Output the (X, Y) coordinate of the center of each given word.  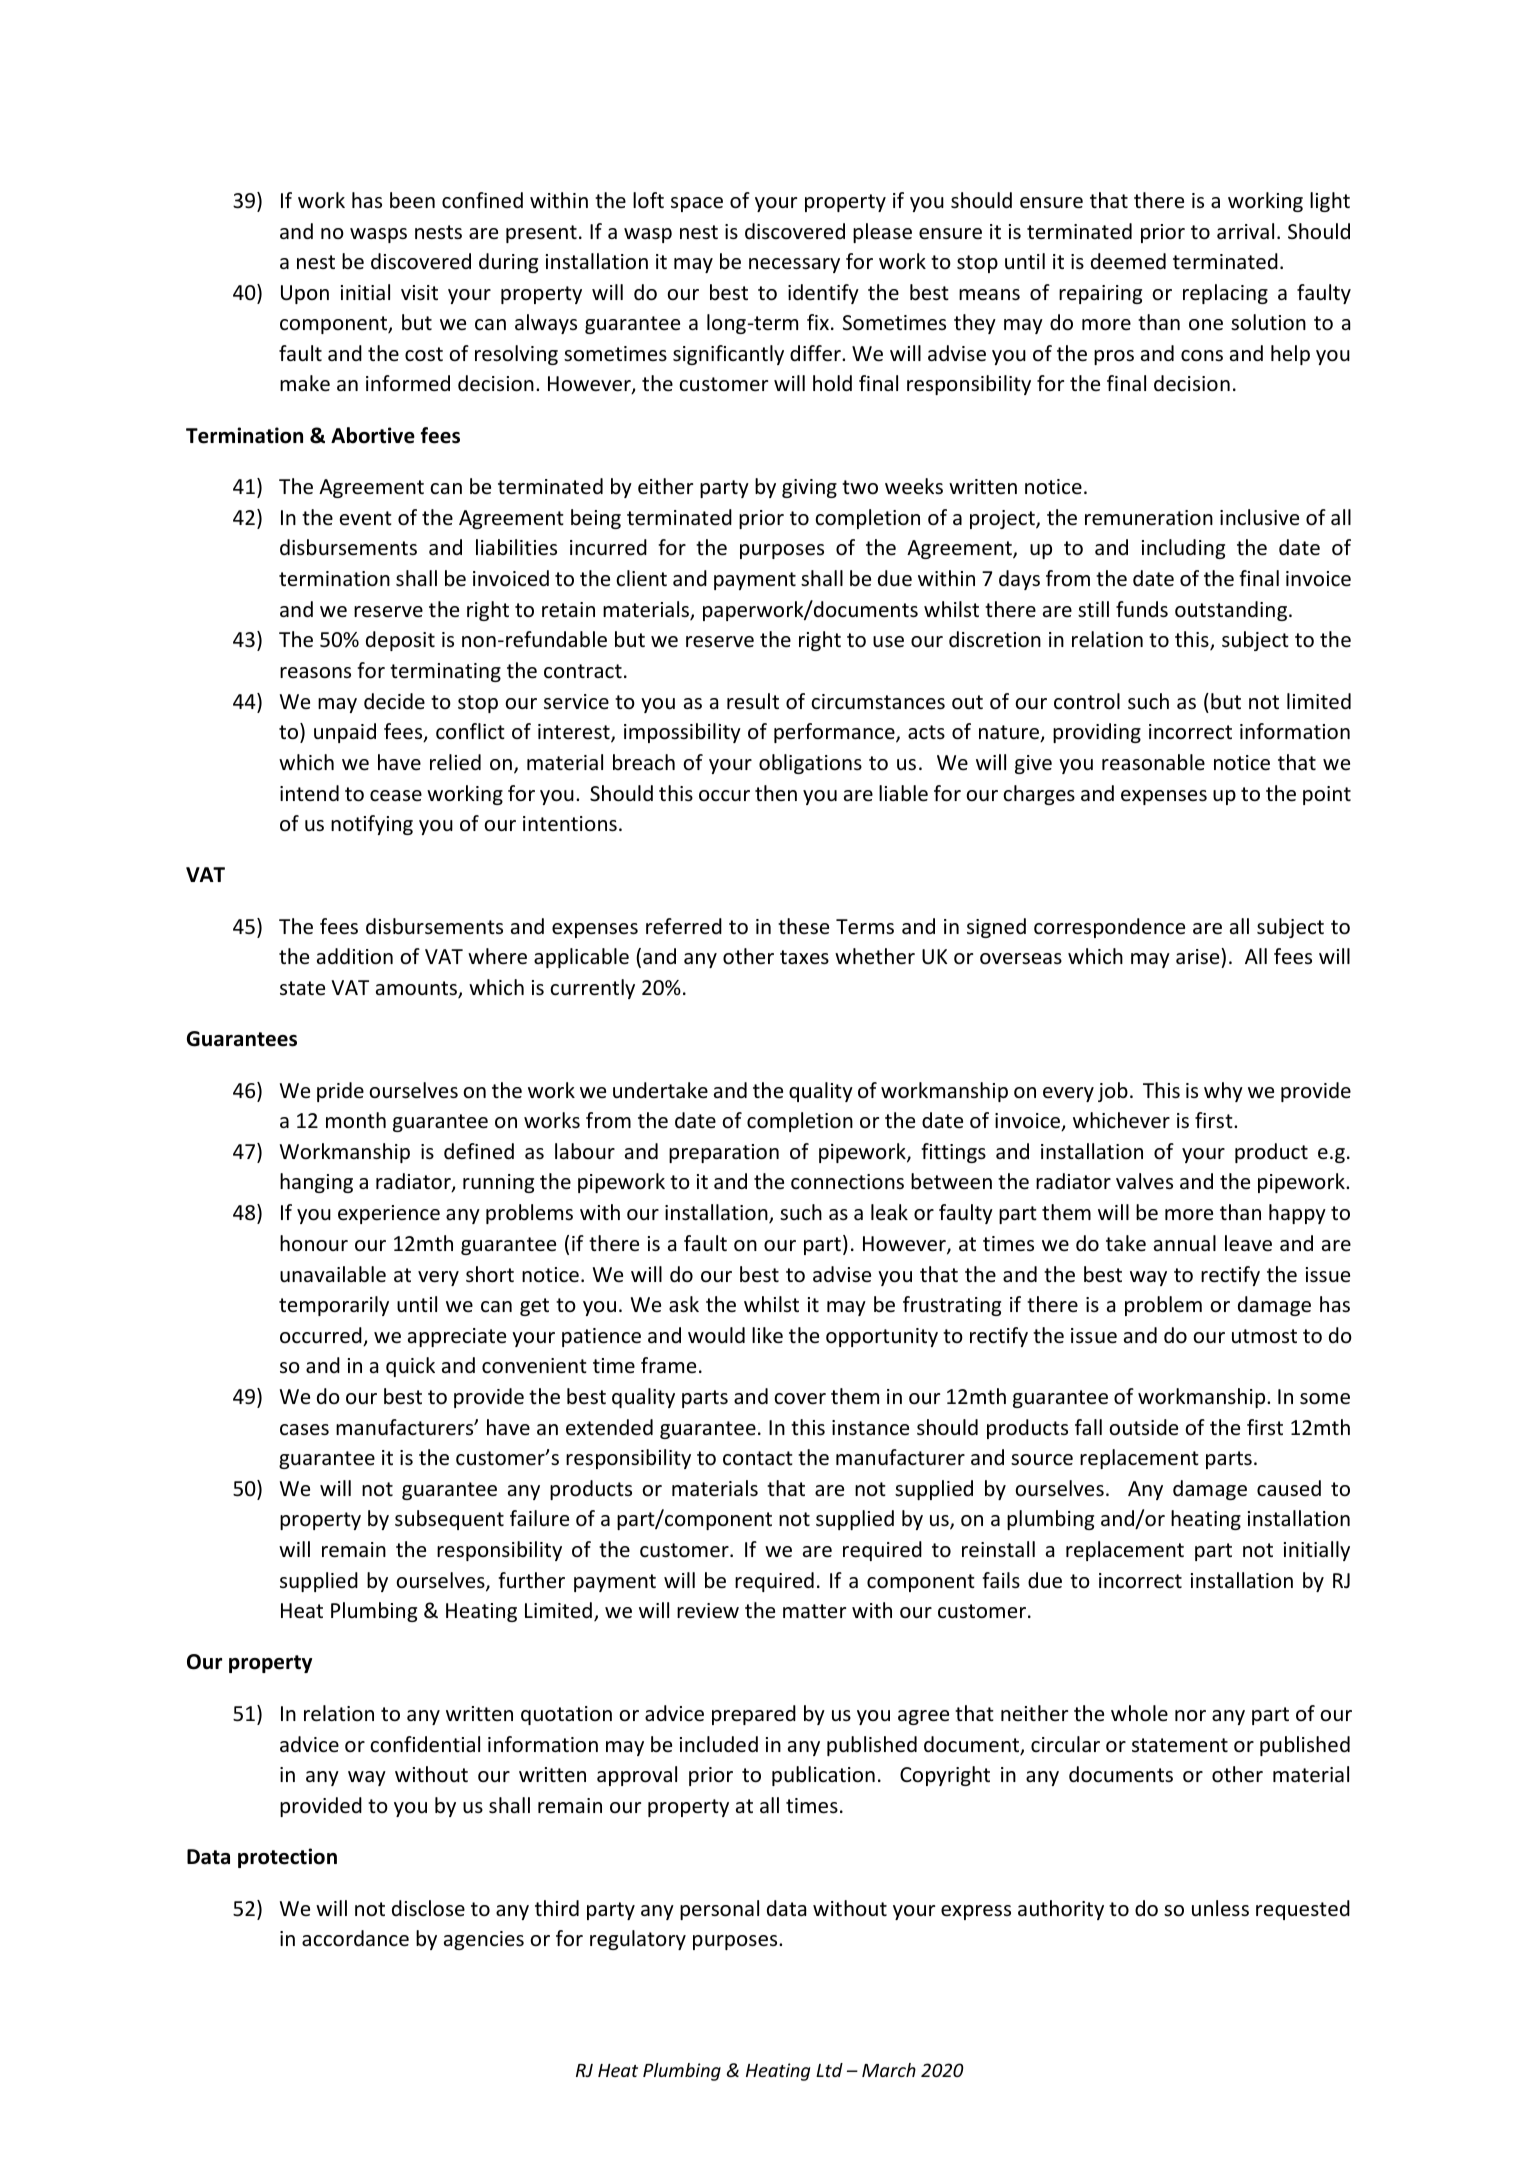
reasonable (1153, 762)
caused (1289, 1488)
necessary (794, 265)
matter (814, 1611)
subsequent (449, 1520)
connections (847, 1182)
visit (419, 293)
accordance (355, 1938)
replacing (1225, 294)
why (1223, 1092)
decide (394, 701)
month (356, 1120)
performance (835, 733)
